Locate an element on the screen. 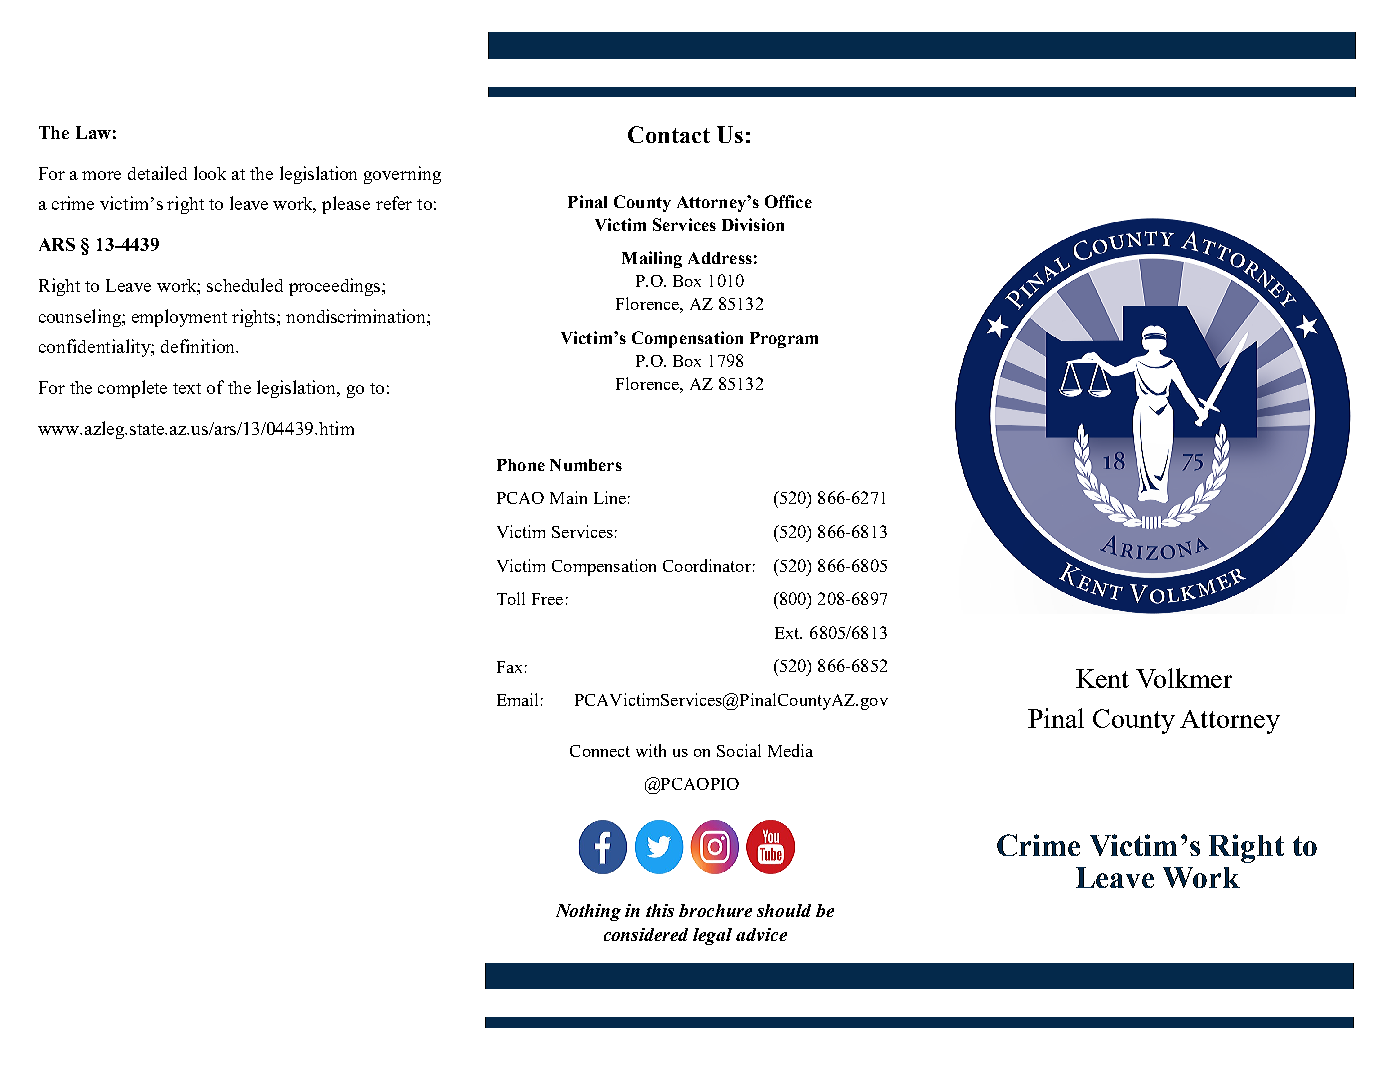 The height and width of the screenshot is (1070, 1385). look is located at coordinates (210, 173).
